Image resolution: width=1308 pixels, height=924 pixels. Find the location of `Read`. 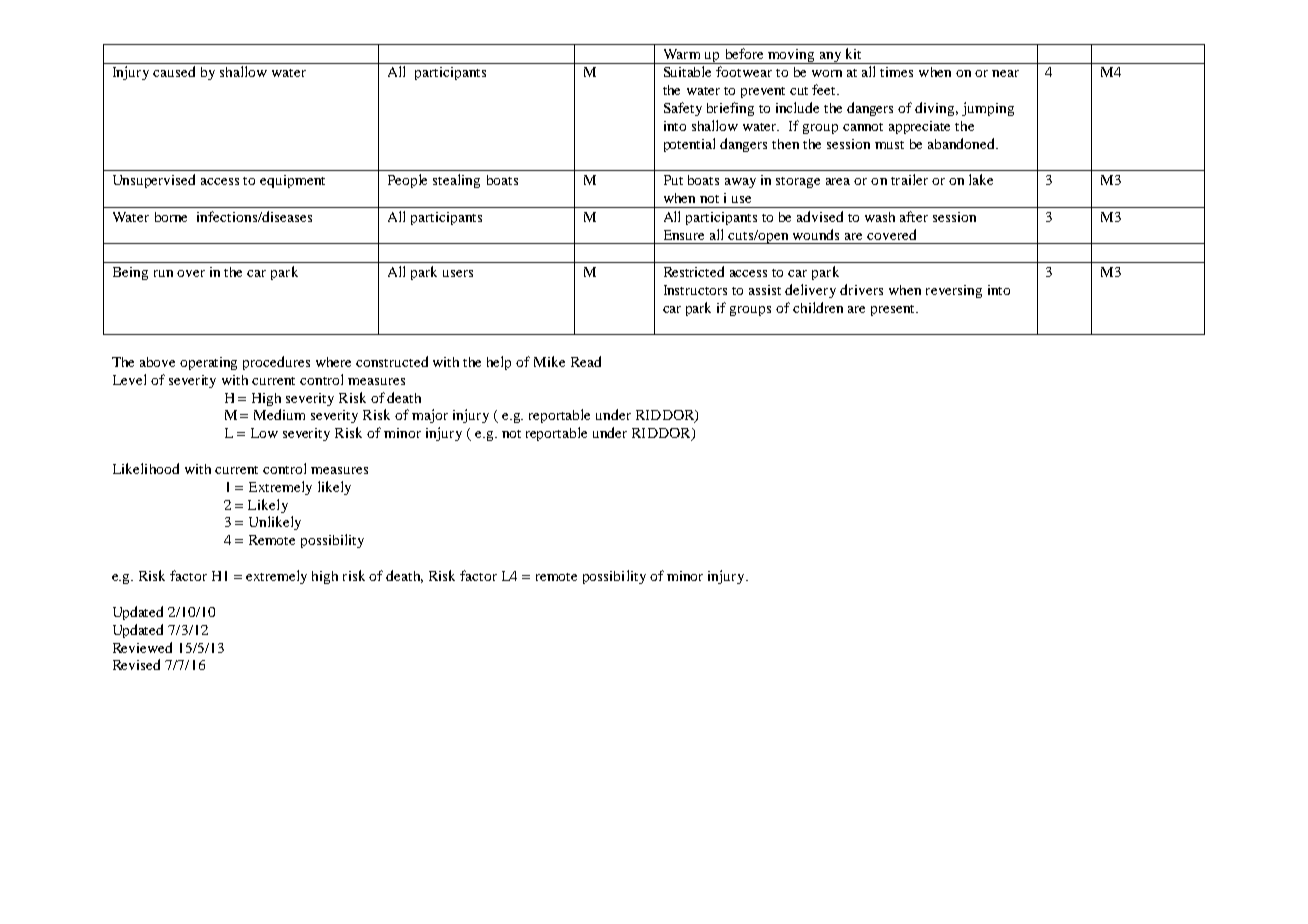

Read is located at coordinates (586, 361).
